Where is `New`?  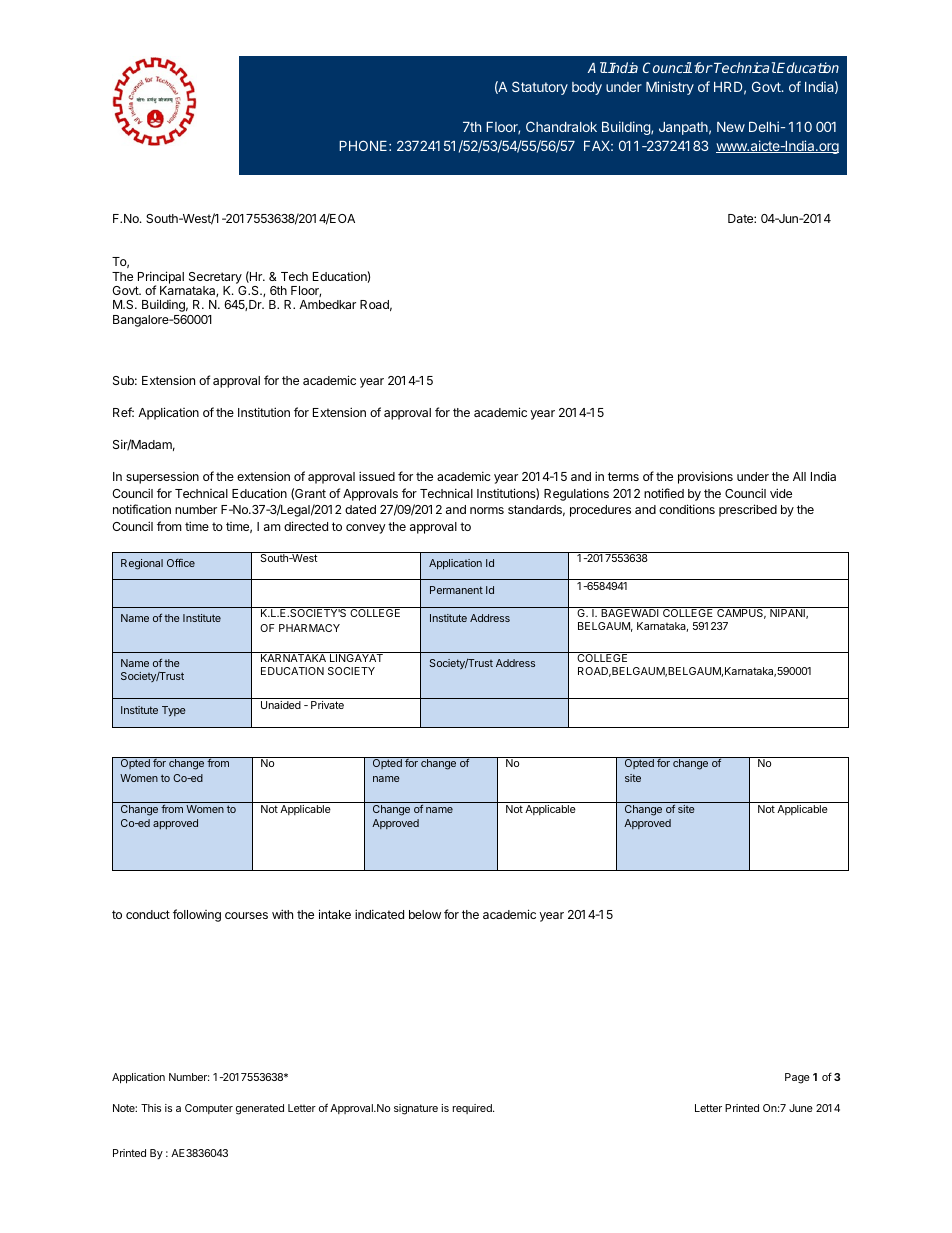
New is located at coordinates (731, 127).
